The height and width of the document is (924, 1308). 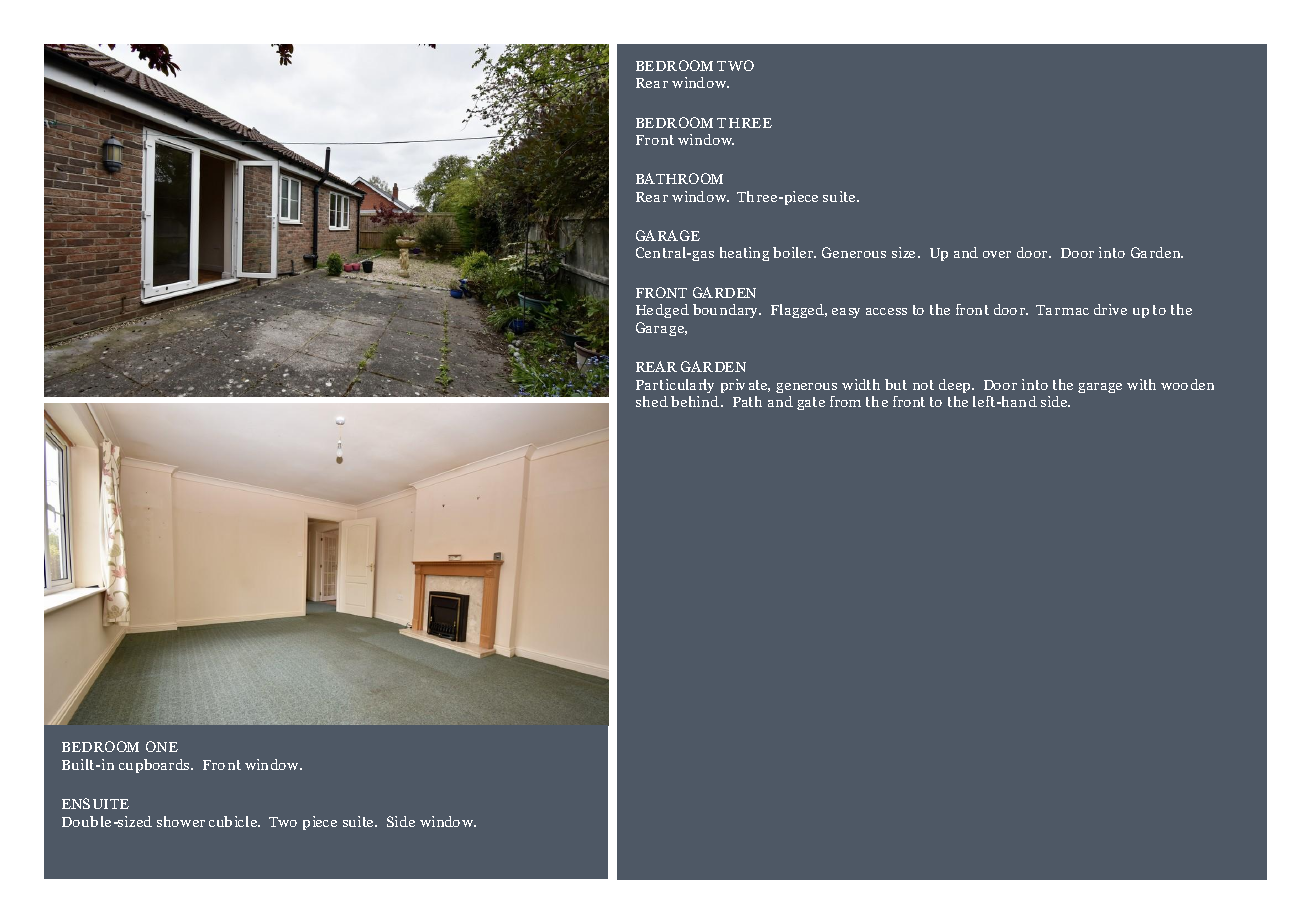 I want to click on from, so click(x=845, y=401).
